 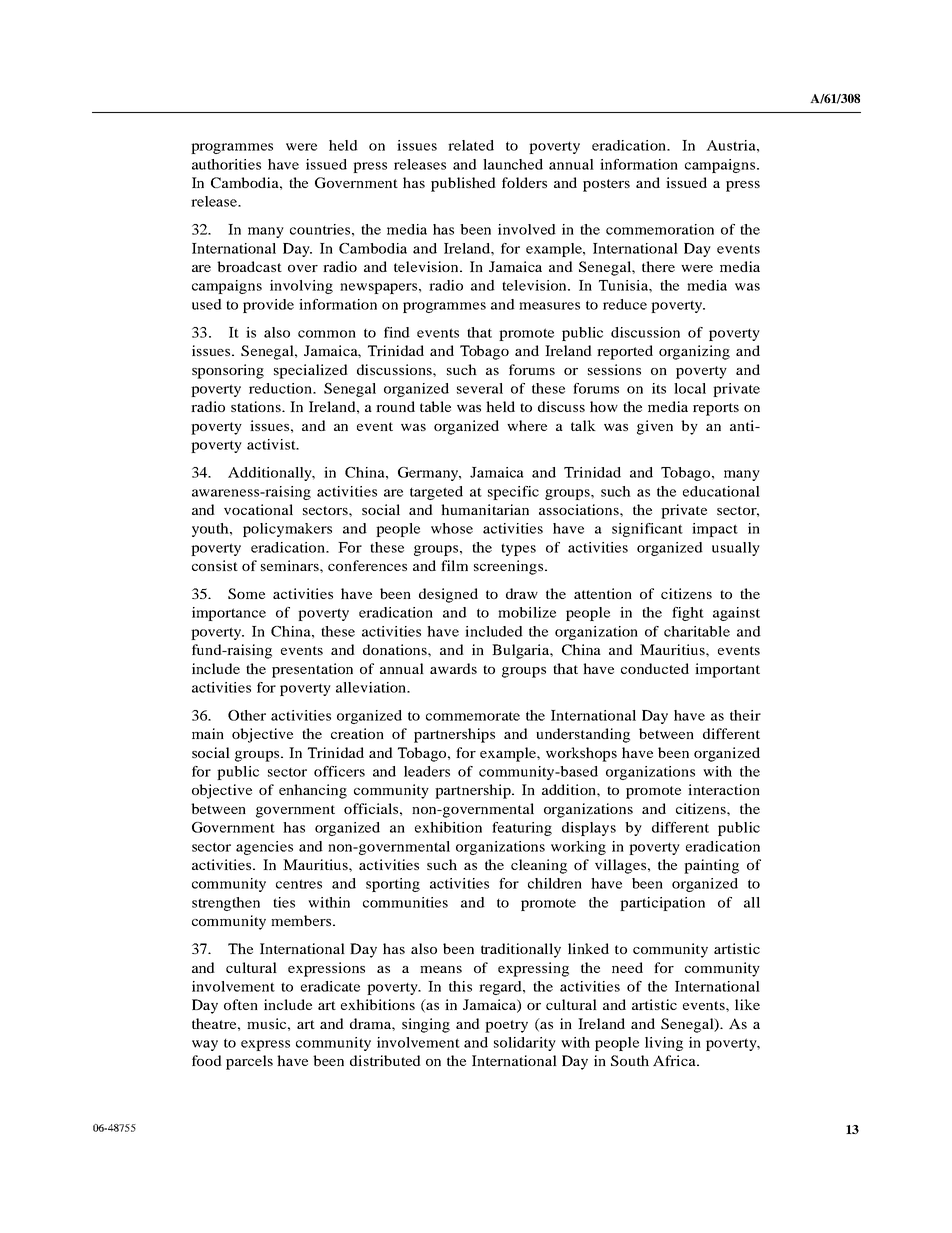 I want to click on commemoration, so click(x=660, y=229).
